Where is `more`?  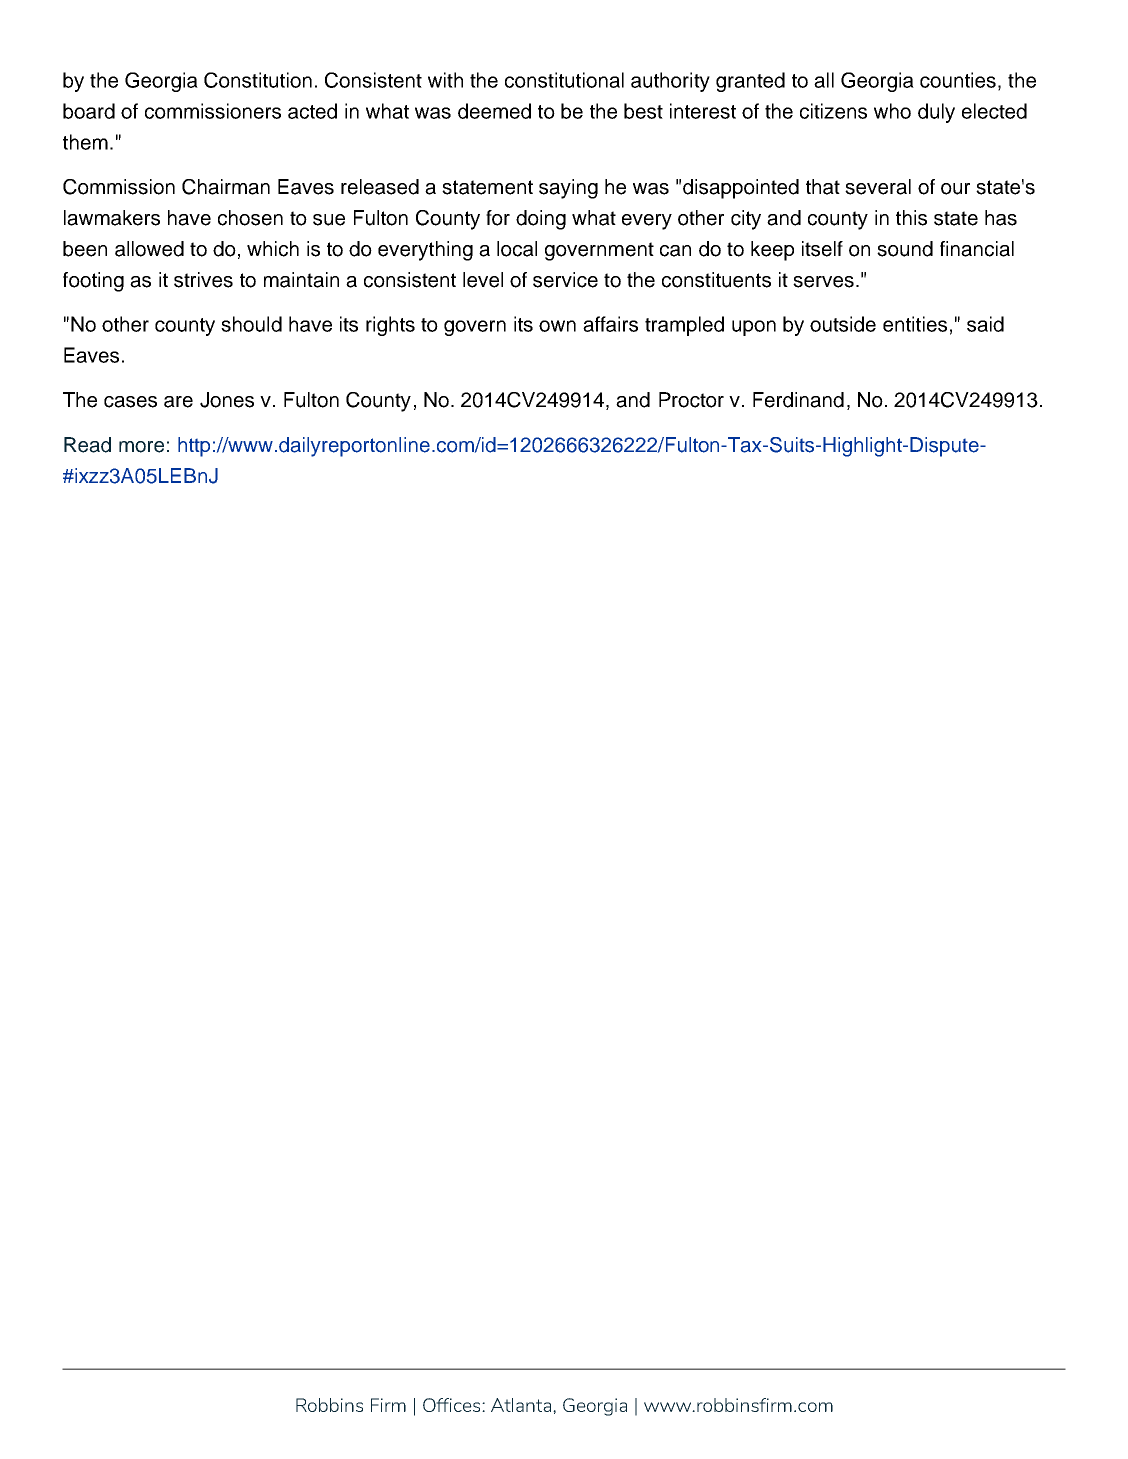 more is located at coordinates (141, 447).
